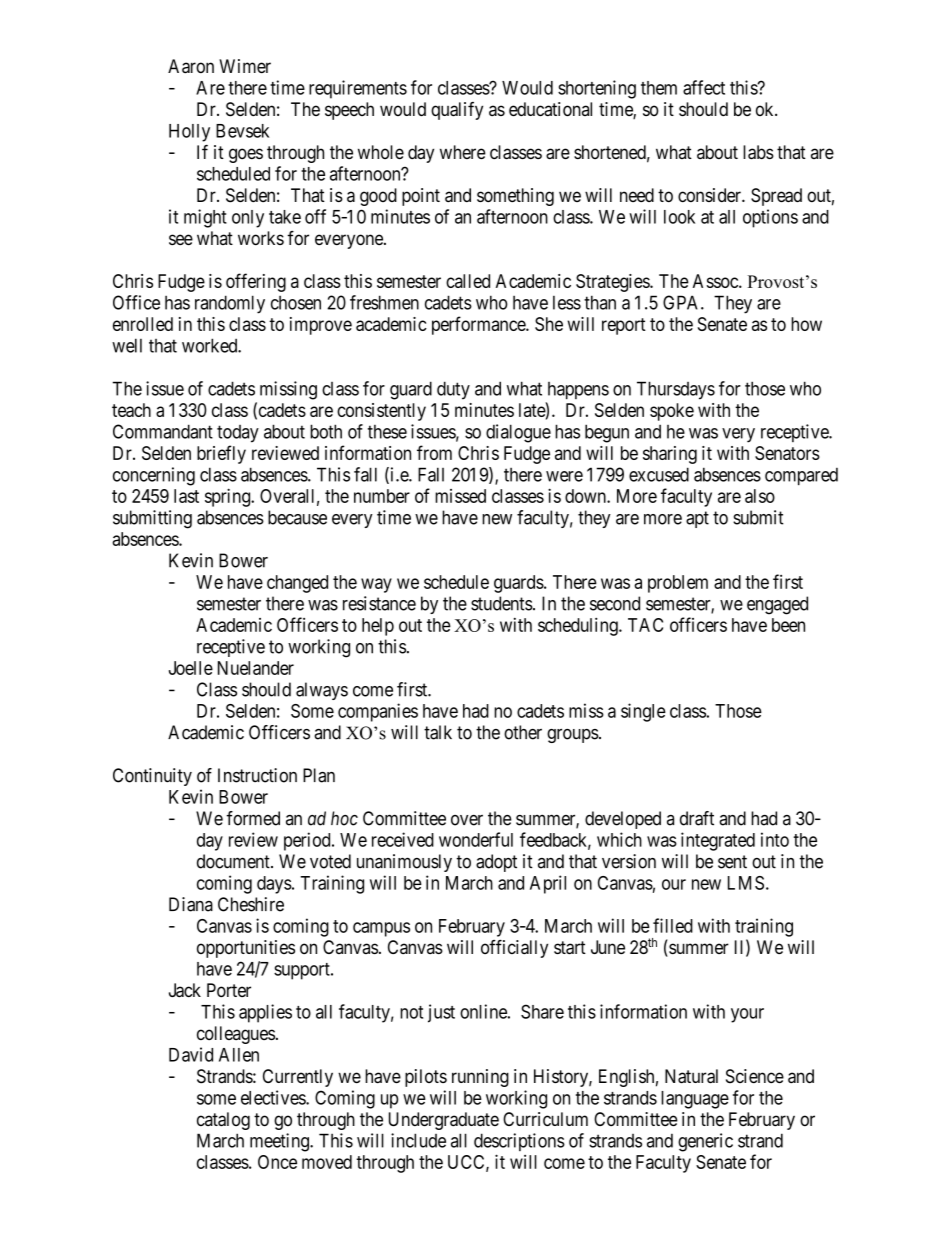 Image resolution: width=952 pixels, height=1233 pixels. I want to click on from, so click(434, 452).
